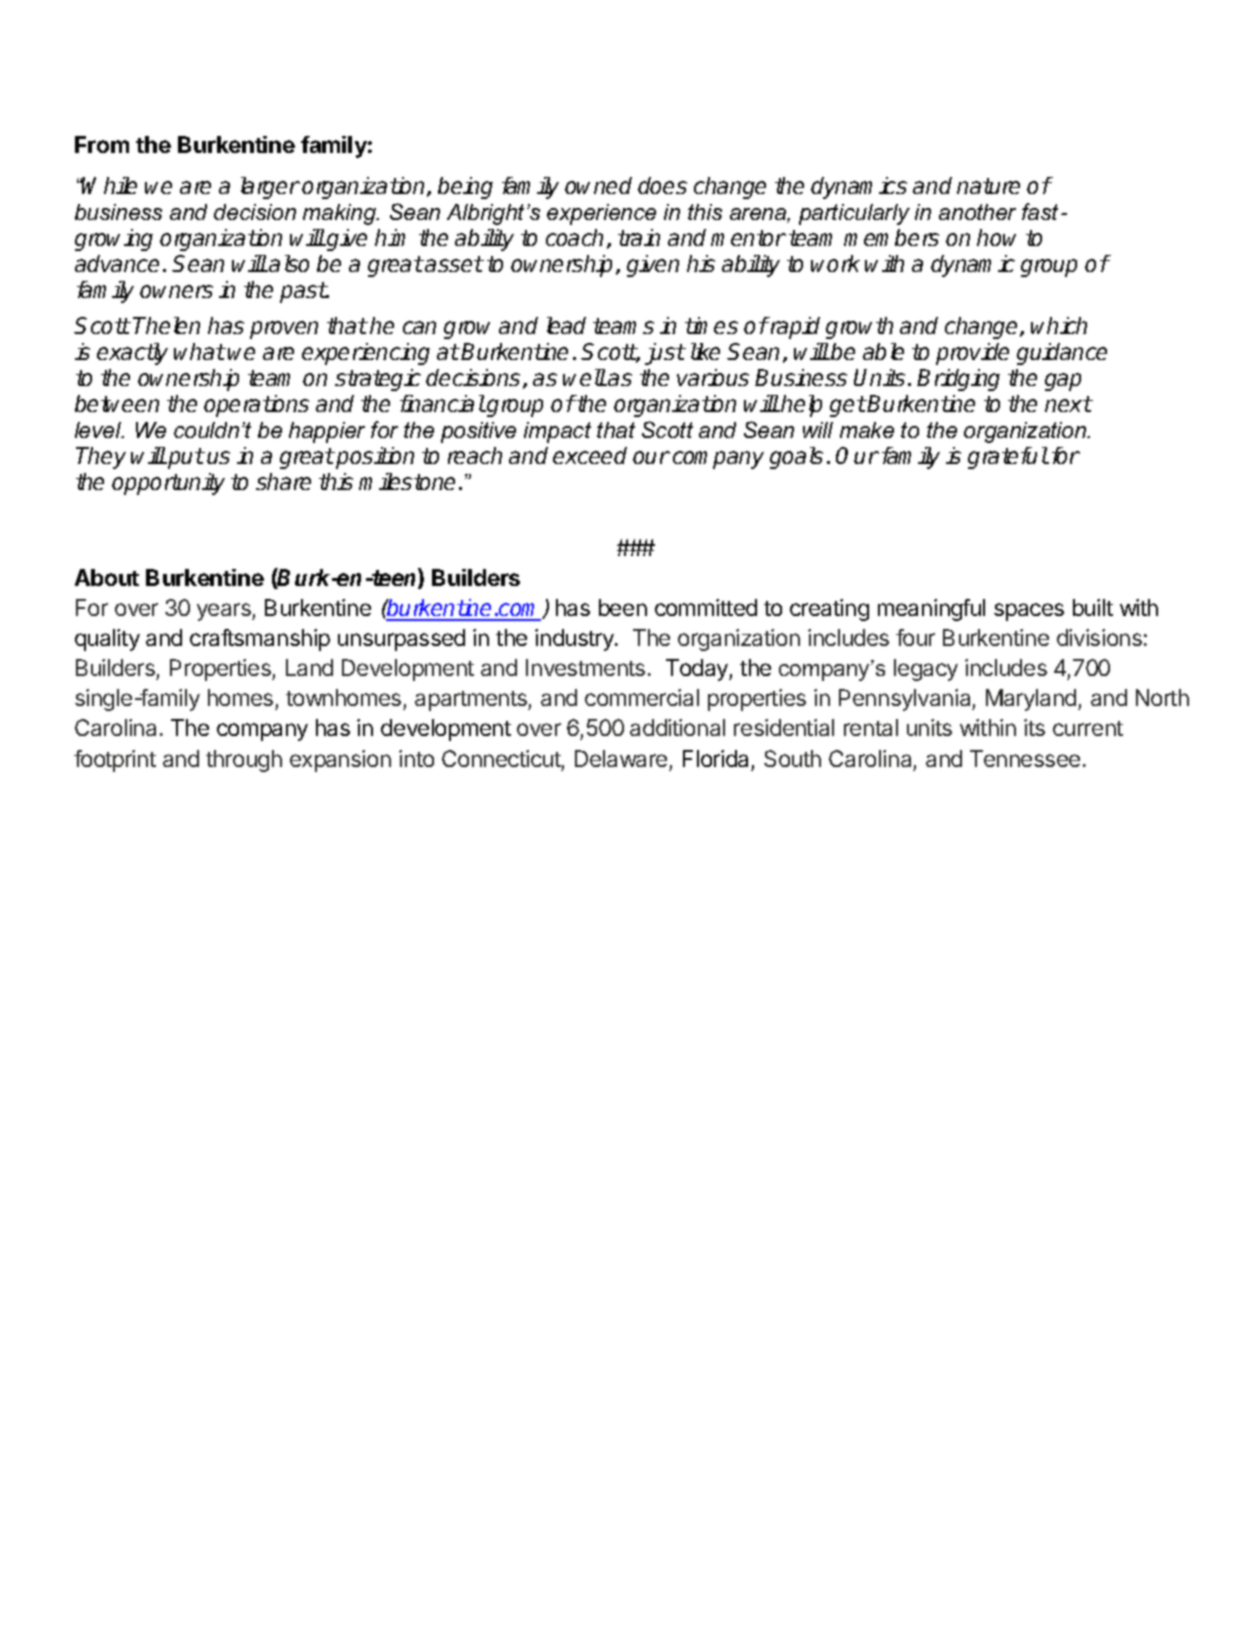 The image size is (1258, 1628). Describe the element at coordinates (665, 354) in the screenshot. I see `just` at that location.
